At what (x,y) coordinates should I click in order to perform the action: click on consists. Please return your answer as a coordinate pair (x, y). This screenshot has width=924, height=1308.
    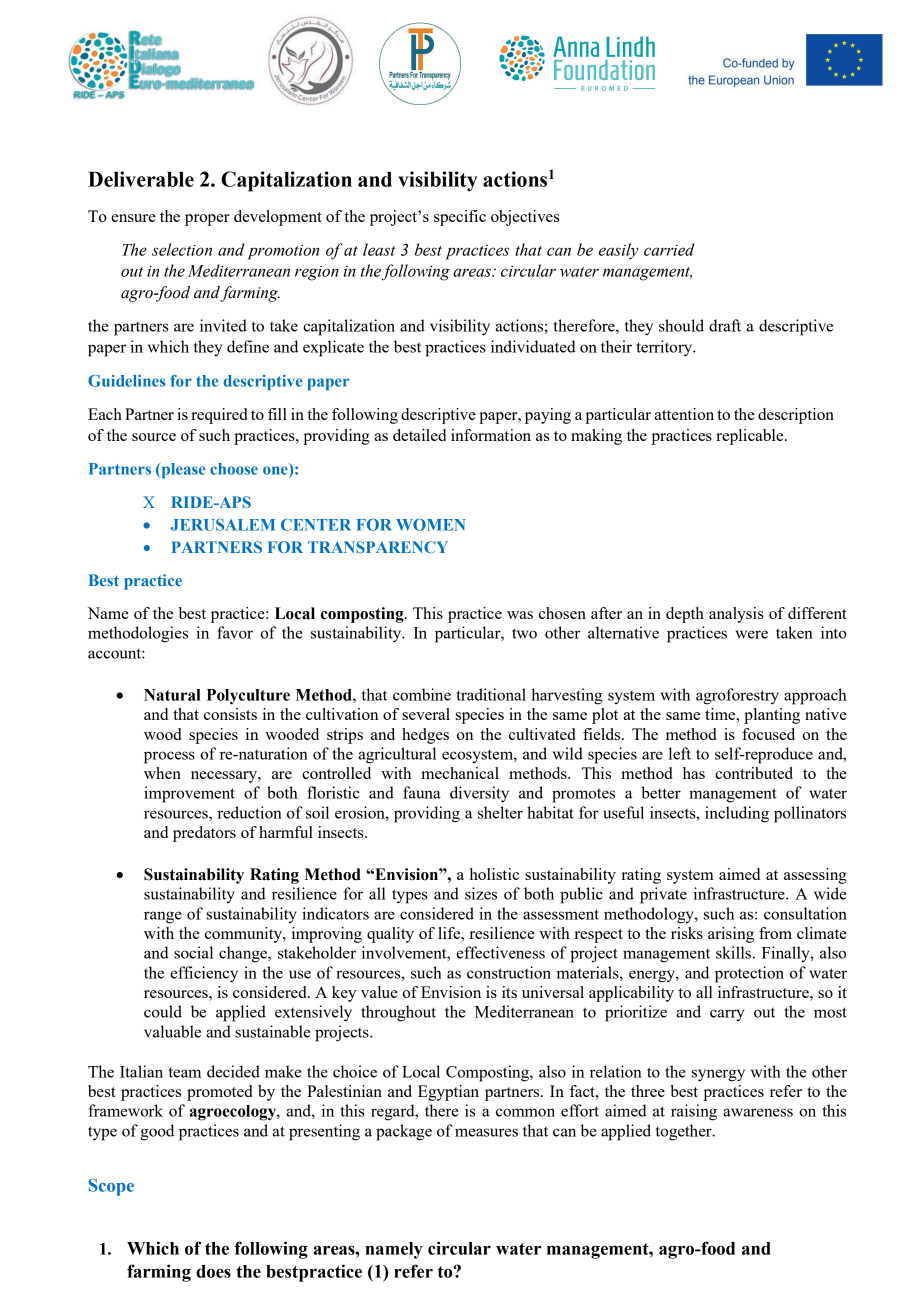
    Looking at the image, I should click on (230, 714).
